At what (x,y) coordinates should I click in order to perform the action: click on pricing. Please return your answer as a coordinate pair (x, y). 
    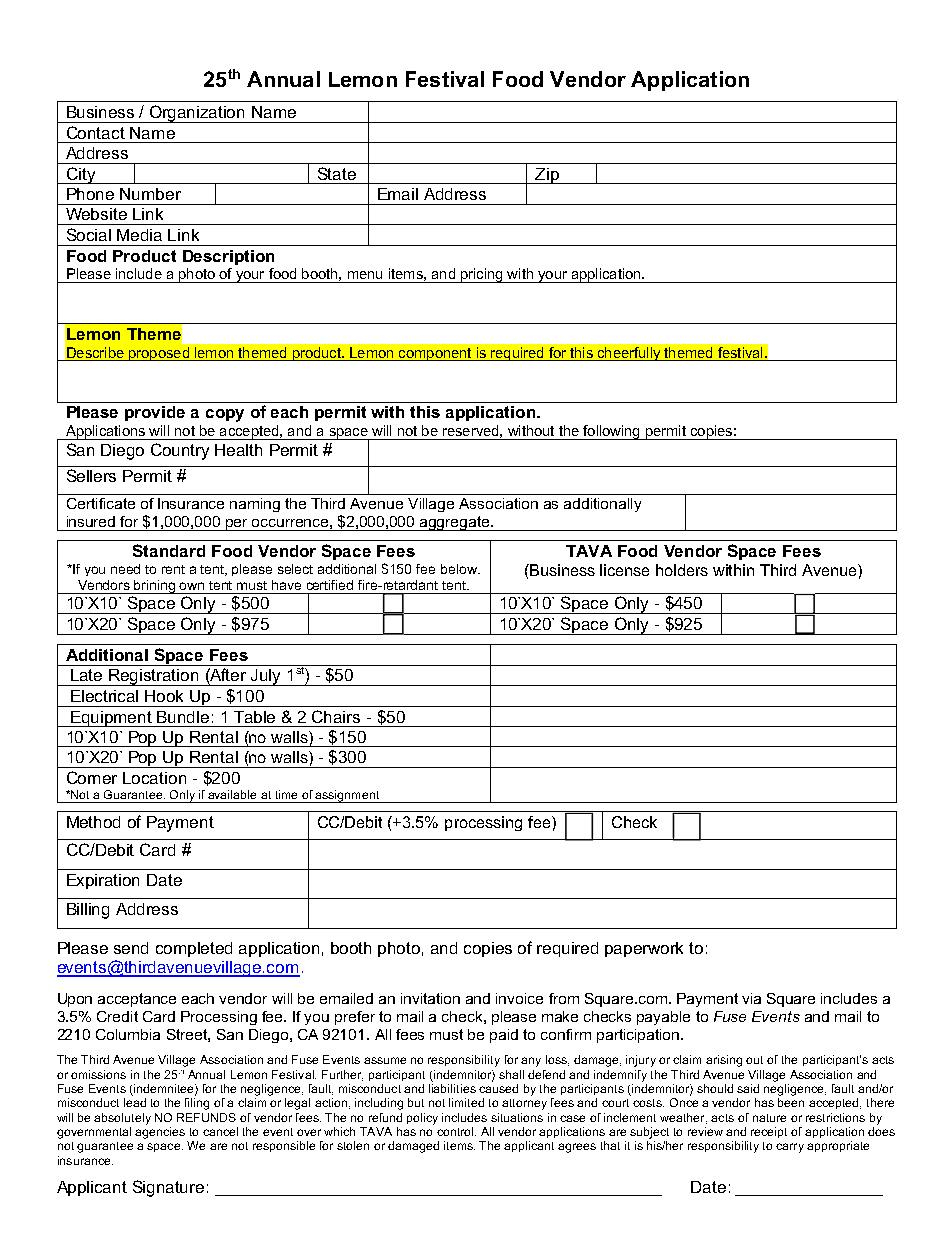
    Looking at the image, I should click on (481, 275).
